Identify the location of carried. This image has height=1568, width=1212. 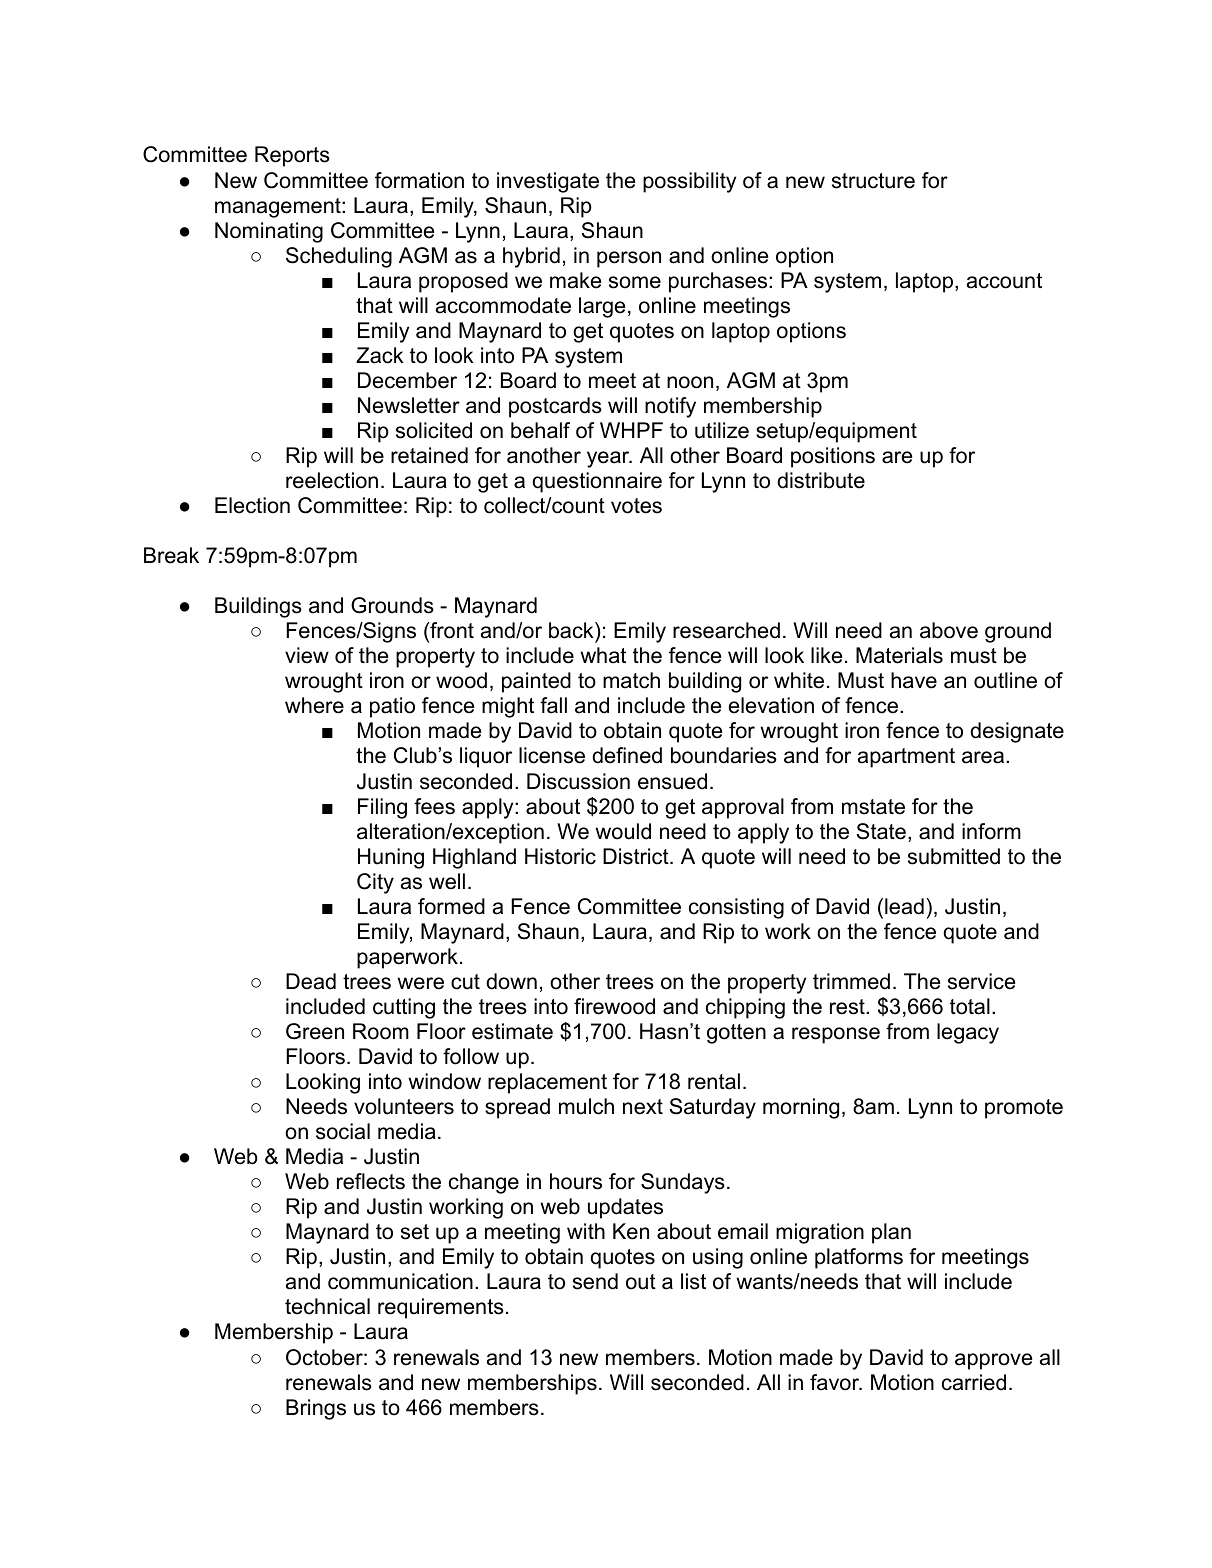
(974, 1382).
